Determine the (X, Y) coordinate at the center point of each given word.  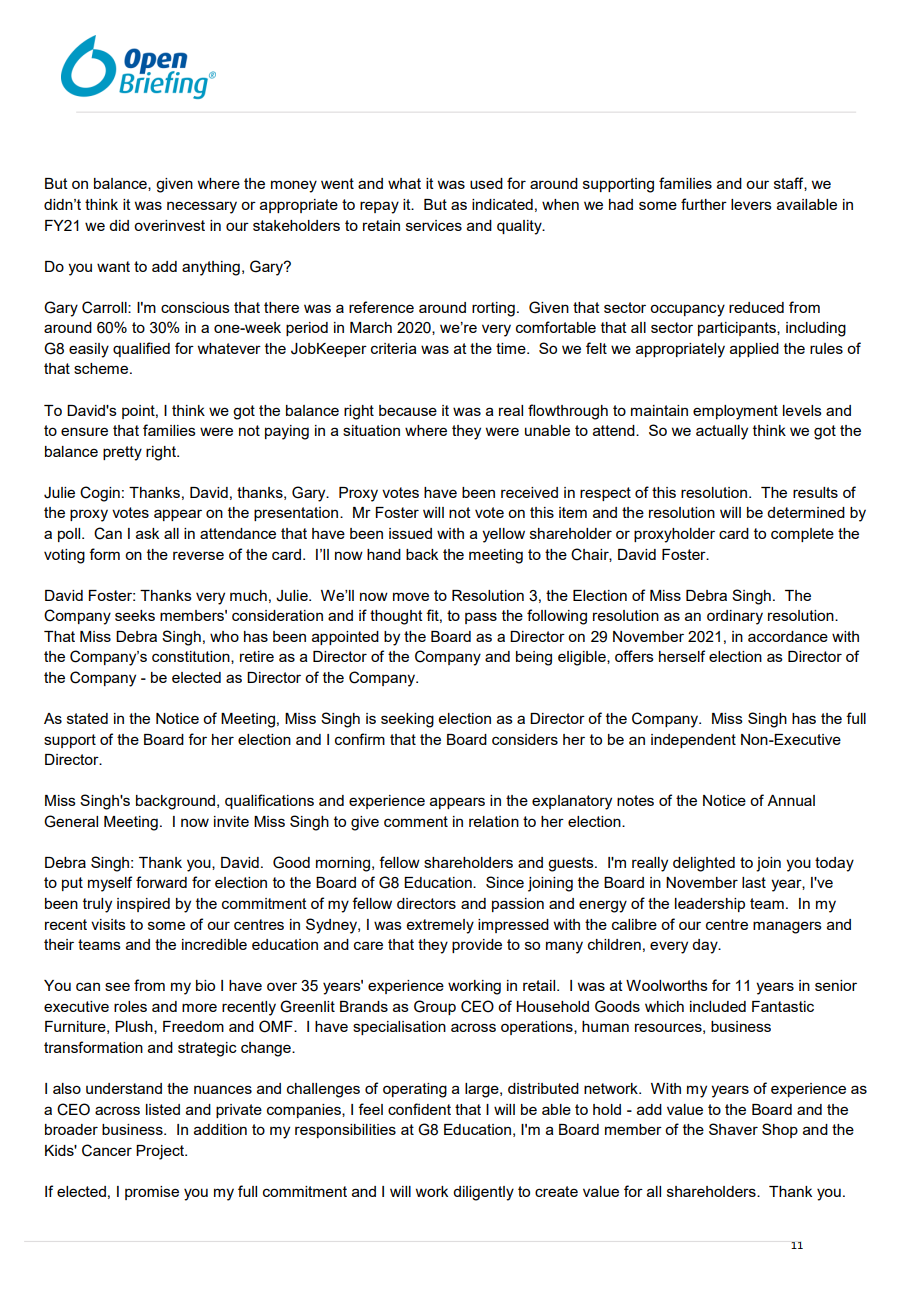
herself (682, 656)
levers (751, 204)
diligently (483, 1193)
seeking (407, 720)
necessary (202, 207)
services (434, 225)
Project (161, 1152)
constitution (192, 657)
